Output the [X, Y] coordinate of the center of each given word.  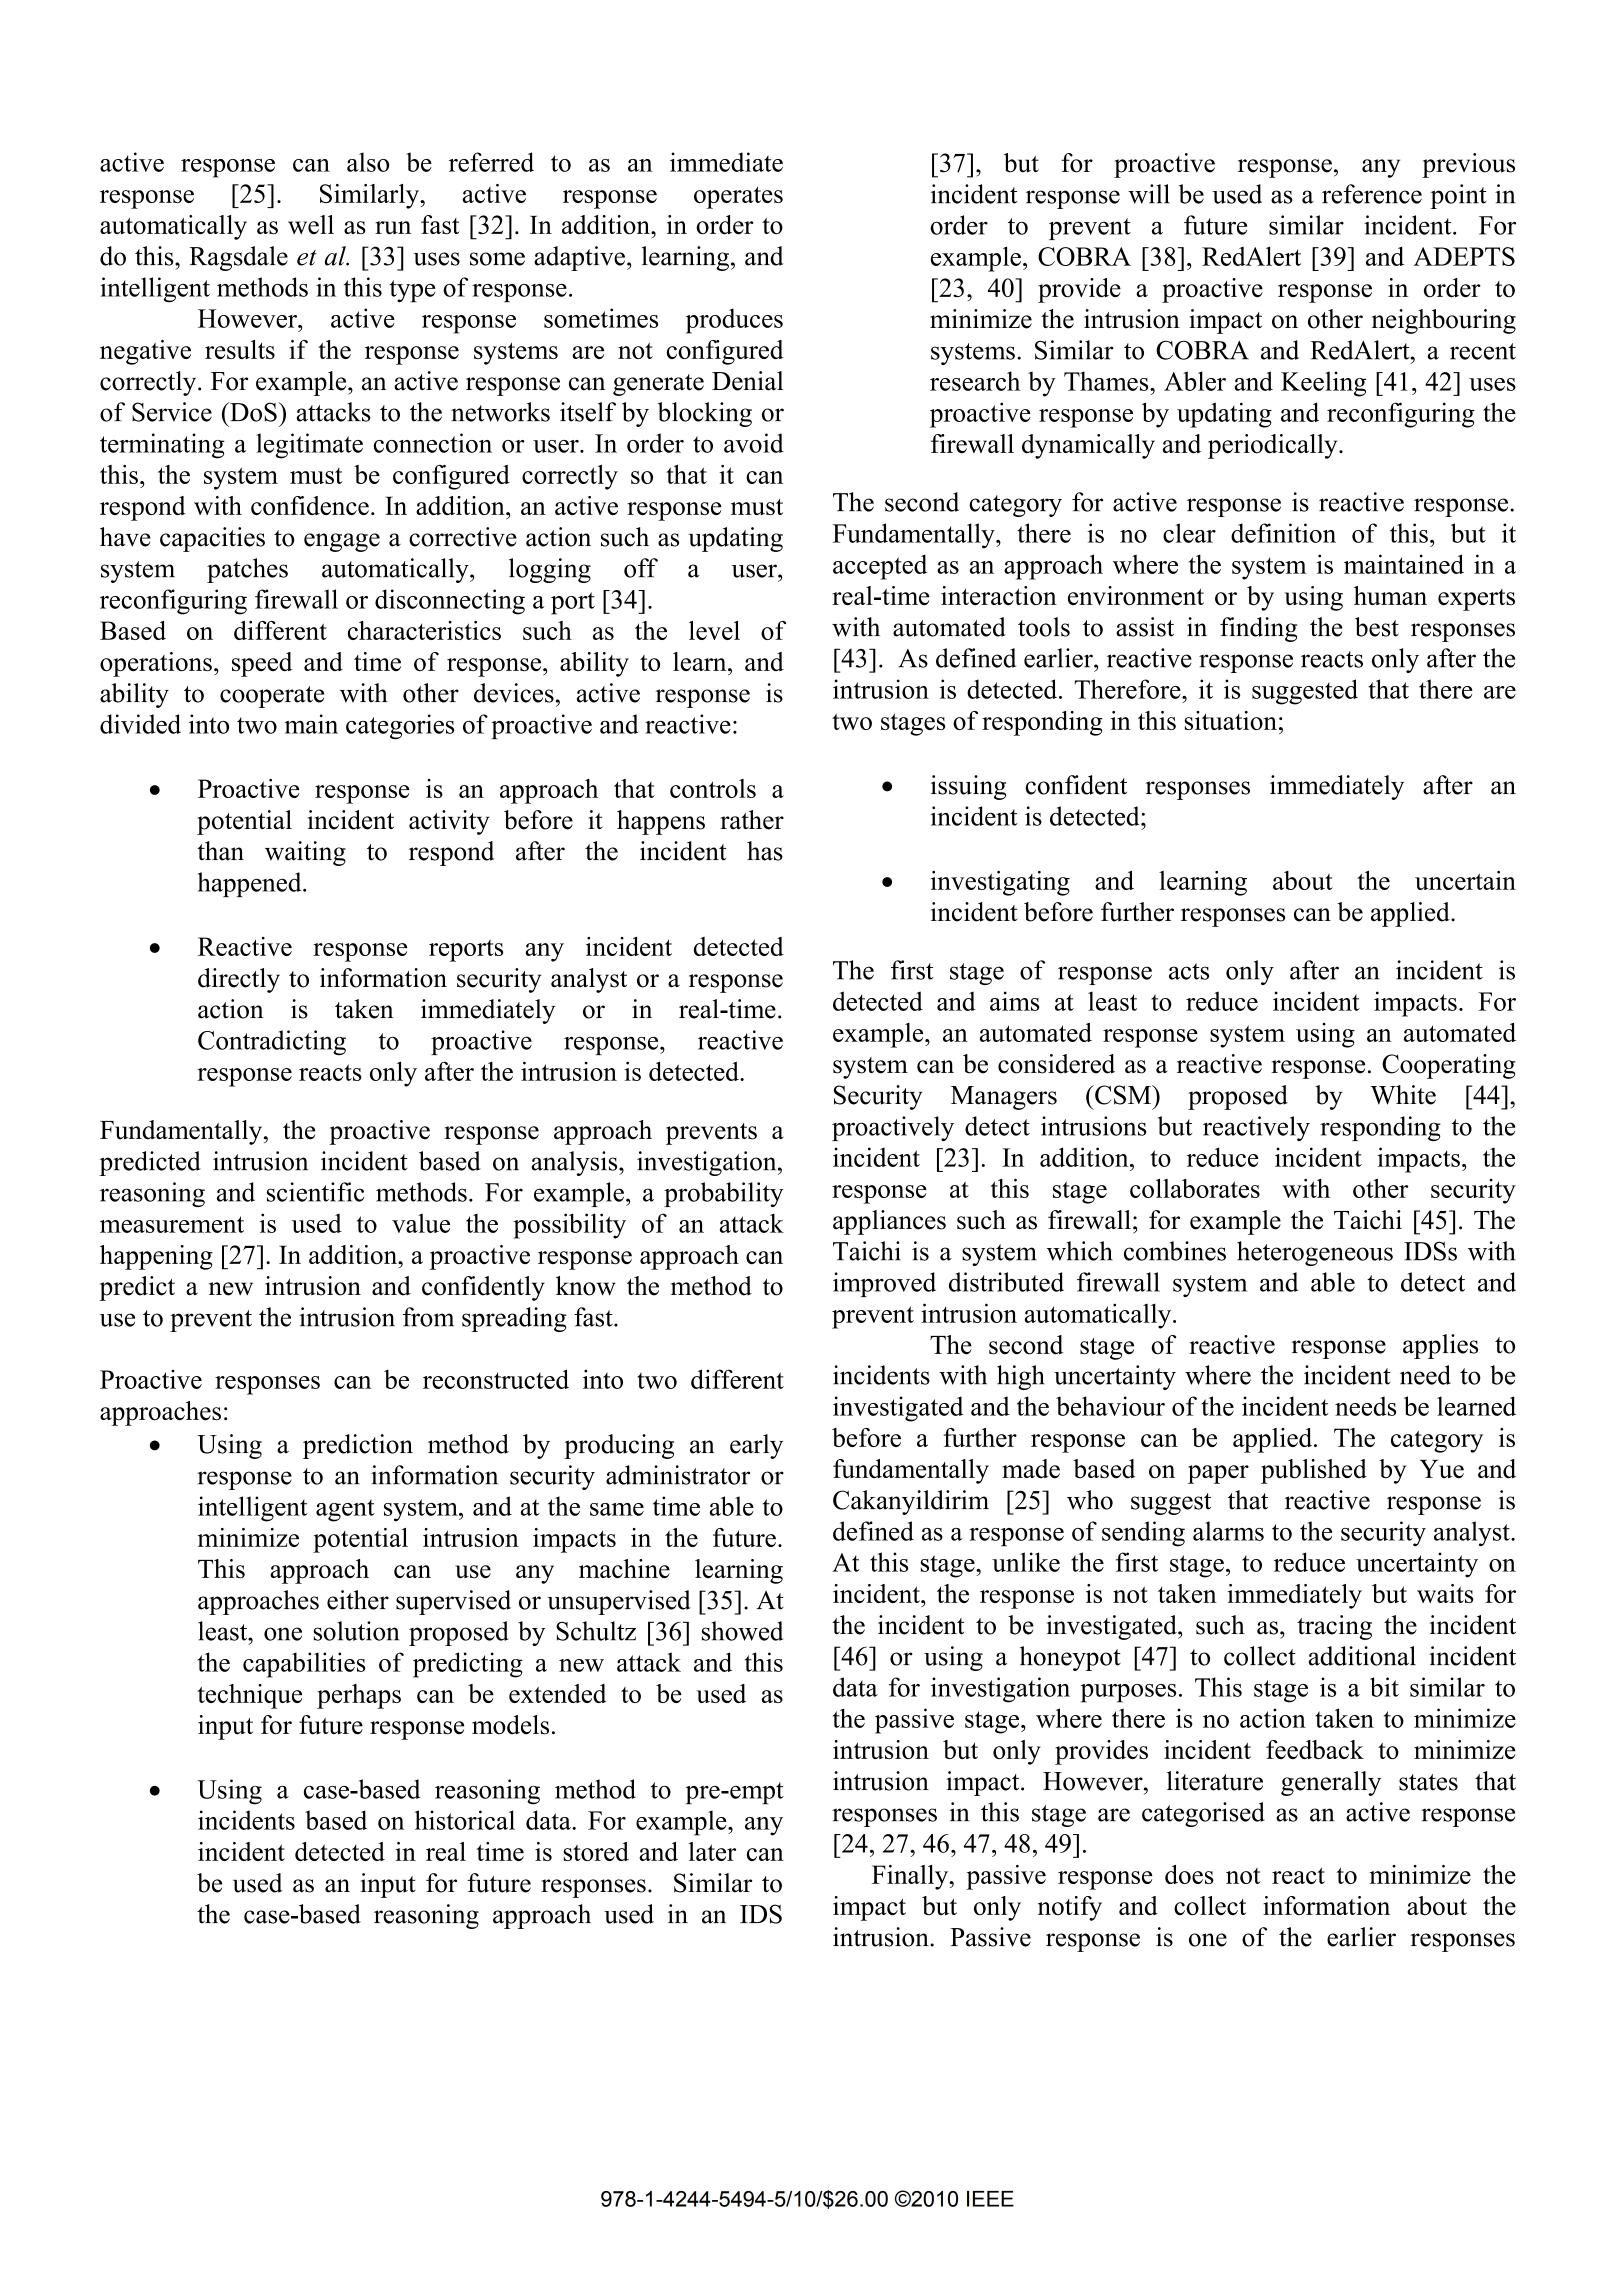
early [756, 1446]
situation [1231, 720]
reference [1372, 194]
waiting [305, 853]
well [311, 225]
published [1314, 1471]
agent [345, 1510]
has [765, 851]
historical [465, 1820]
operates [738, 197]
